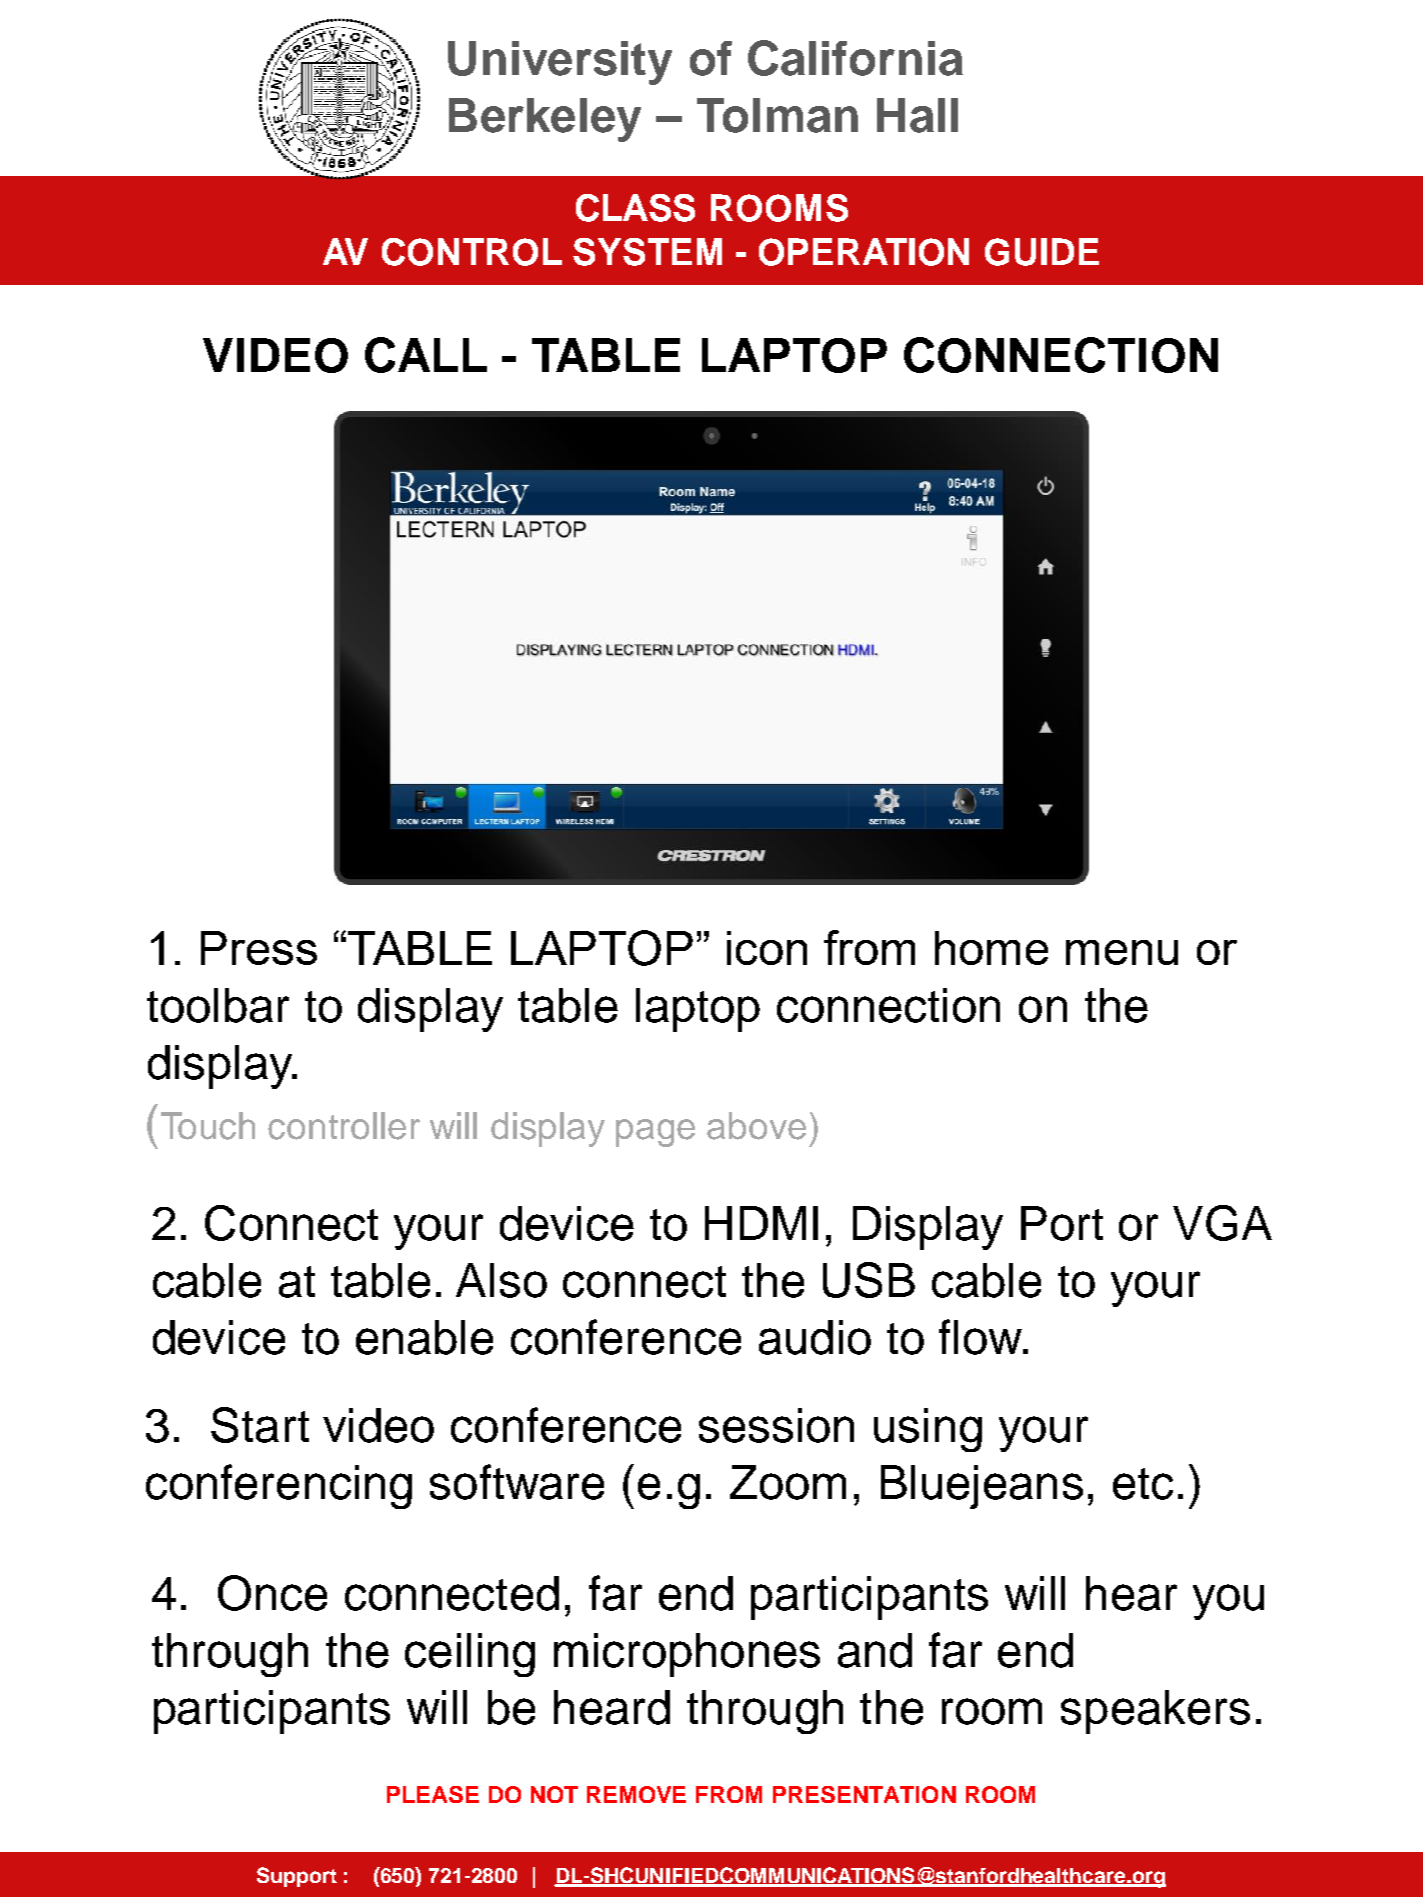 This screenshot has height=1897, width=1423. What do you see at coordinates (1042, 252) in the screenshot?
I see `GUIDE` at bounding box center [1042, 252].
